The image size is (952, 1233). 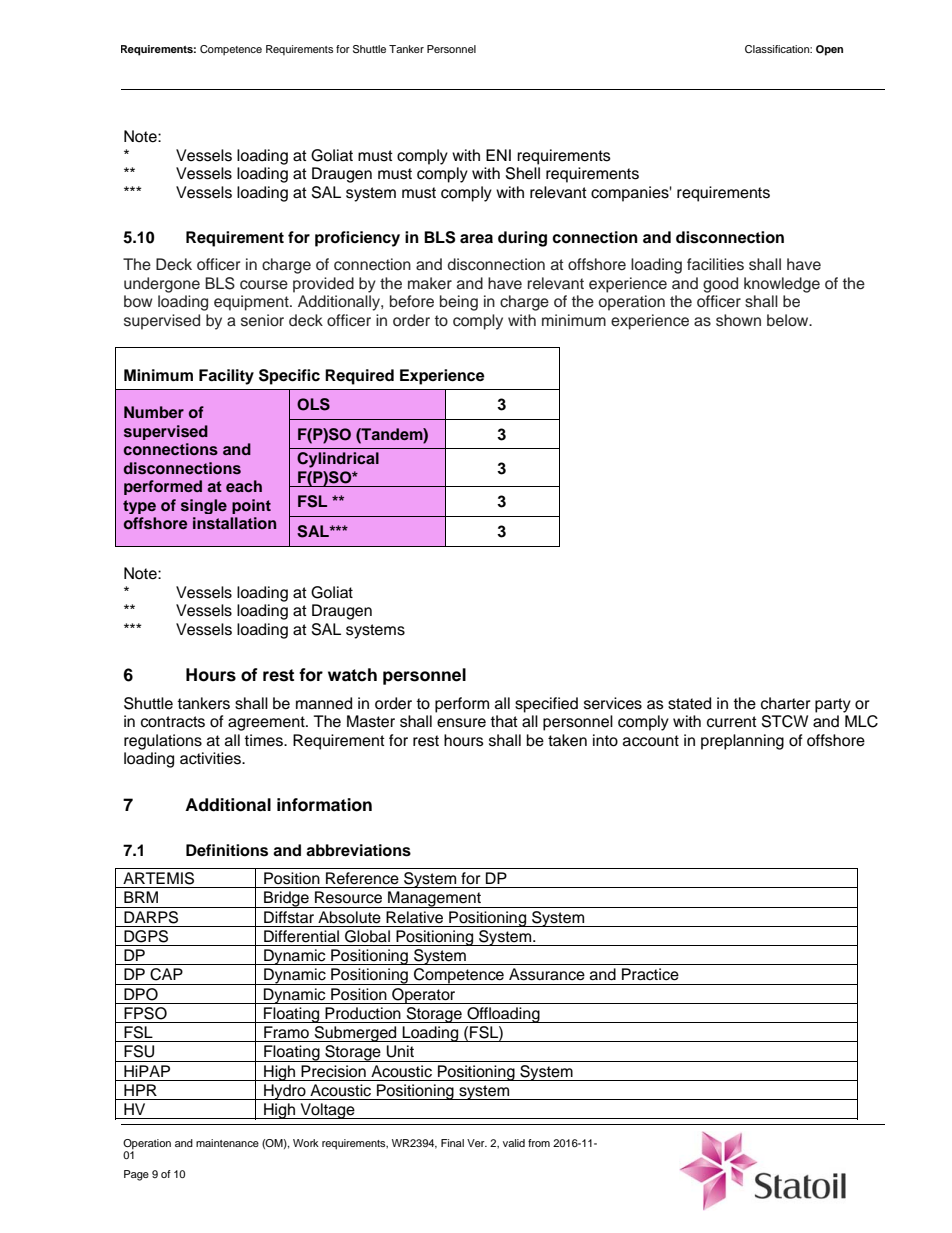 I want to click on Open, so click(x=829, y=50).
